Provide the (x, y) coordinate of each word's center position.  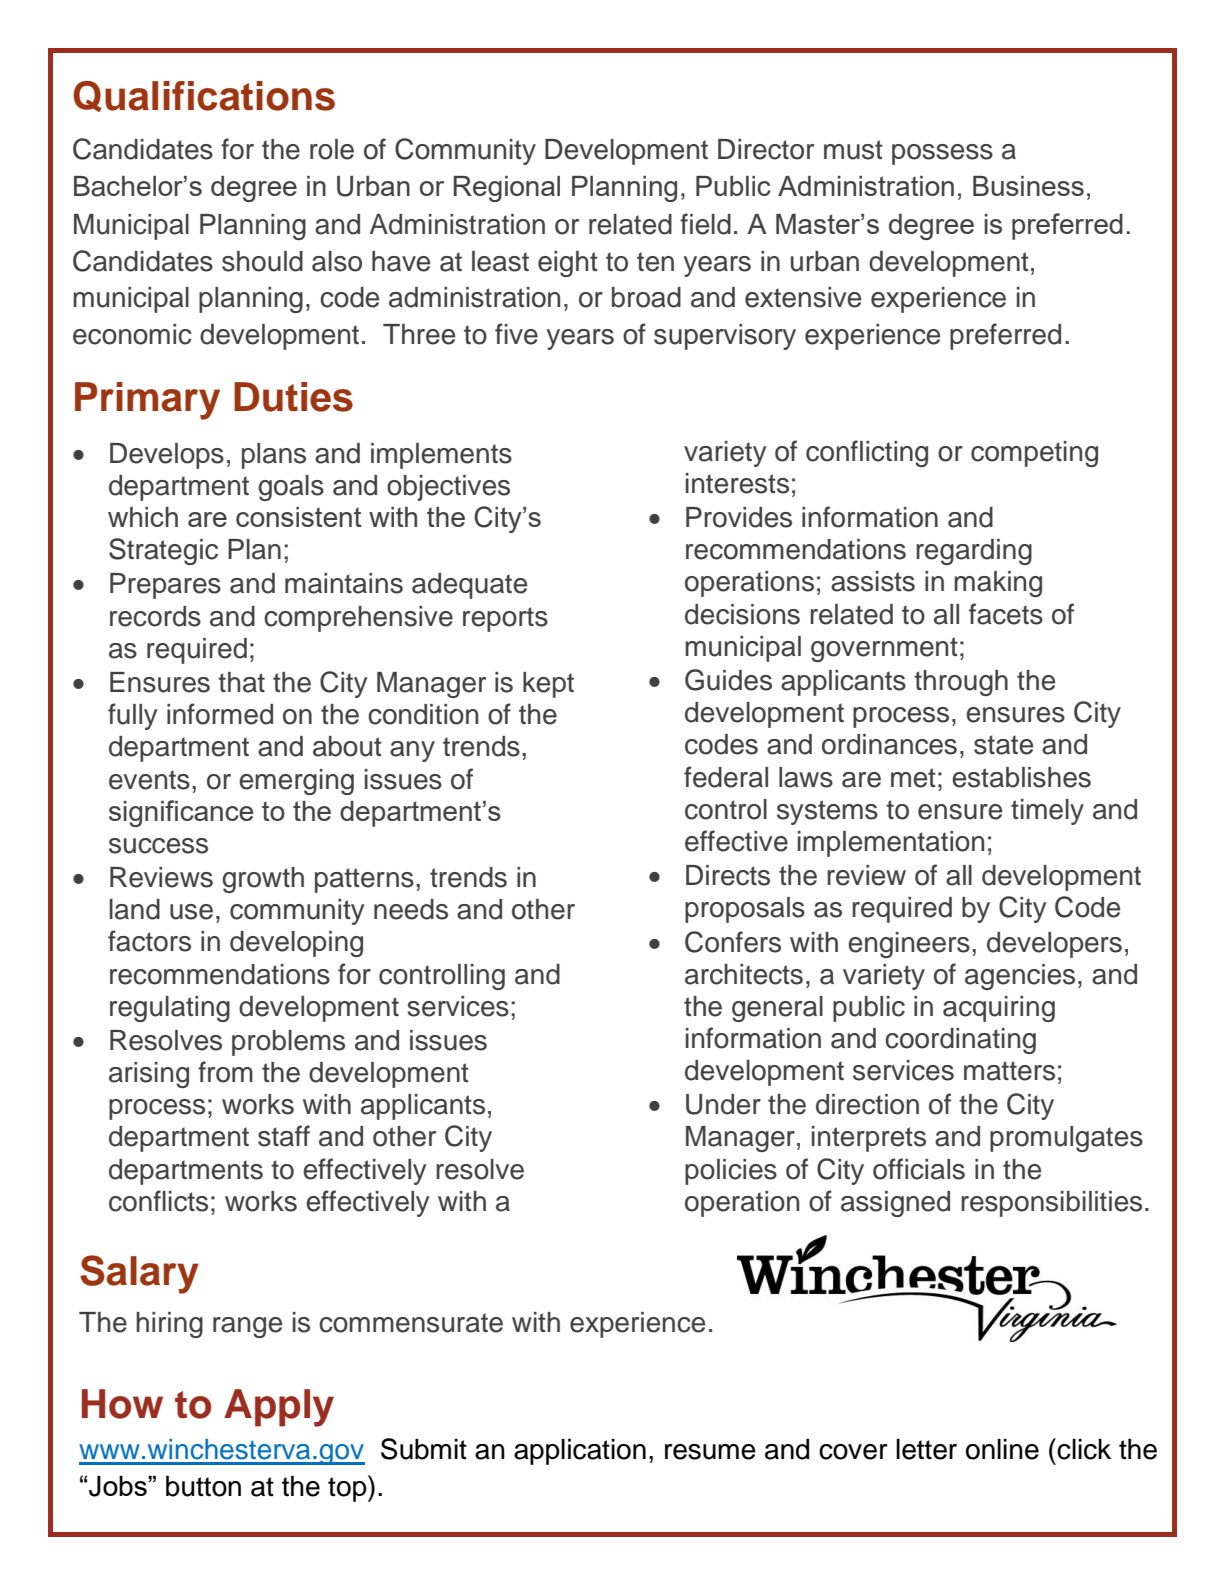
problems (288, 1043)
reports (505, 619)
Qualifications (204, 96)
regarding (974, 552)
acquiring (999, 1009)
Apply (279, 1408)
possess (942, 154)
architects (744, 974)
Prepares (165, 586)
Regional (507, 189)
